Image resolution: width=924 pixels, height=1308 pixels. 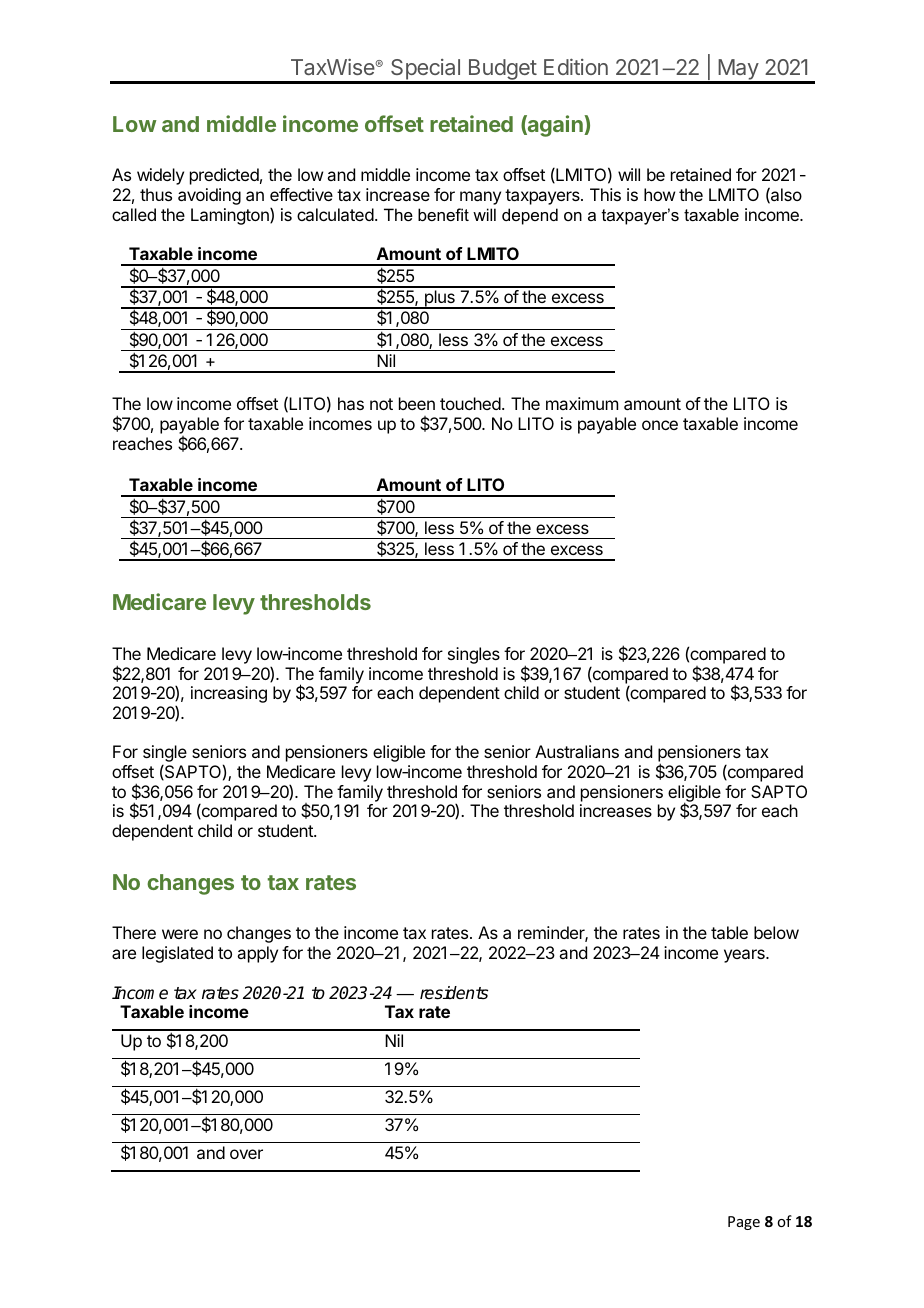 I want to click on Page, so click(x=744, y=1223).
